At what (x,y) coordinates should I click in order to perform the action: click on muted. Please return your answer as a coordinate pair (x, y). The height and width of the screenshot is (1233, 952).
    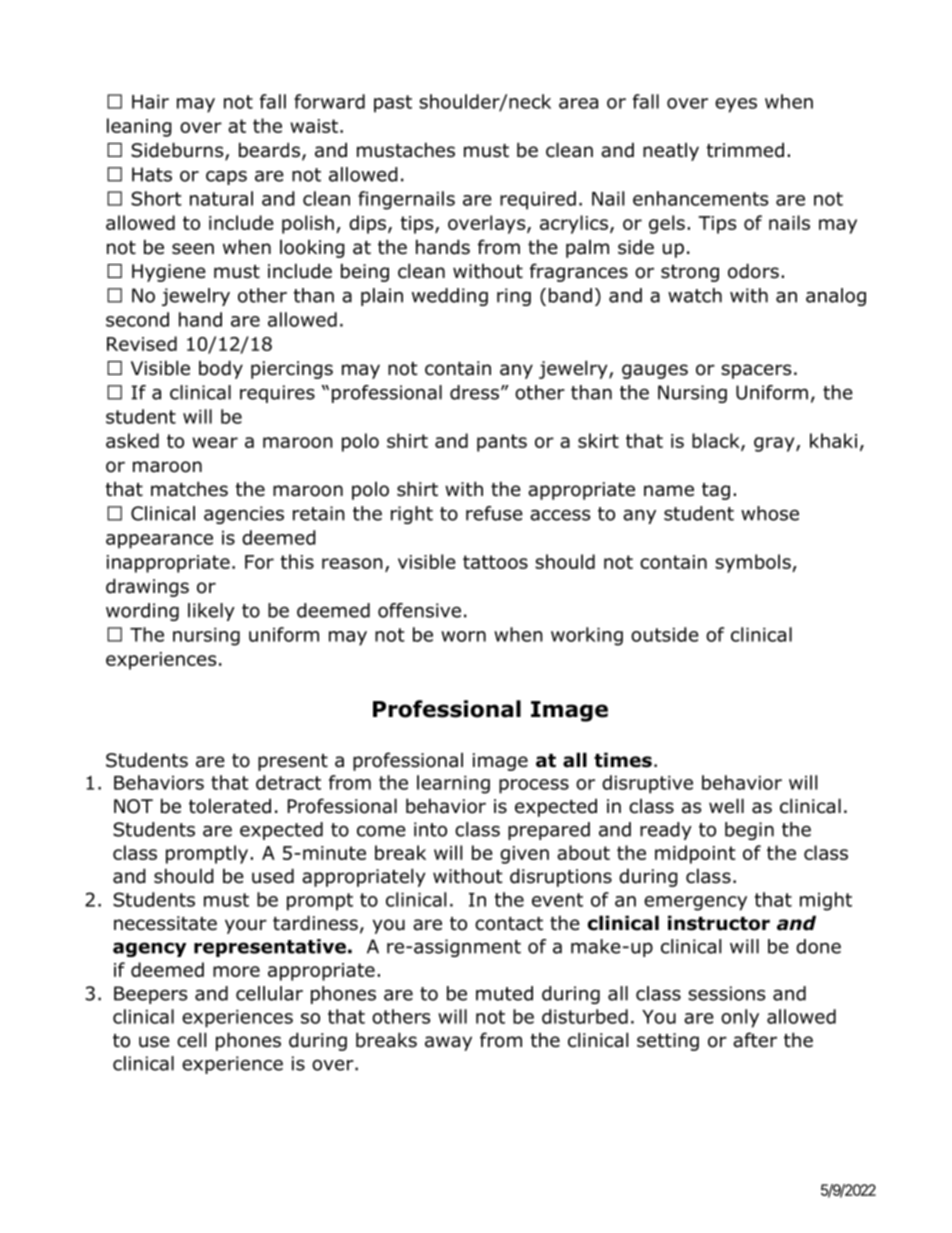
    Looking at the image, I should click on (504, 993).
